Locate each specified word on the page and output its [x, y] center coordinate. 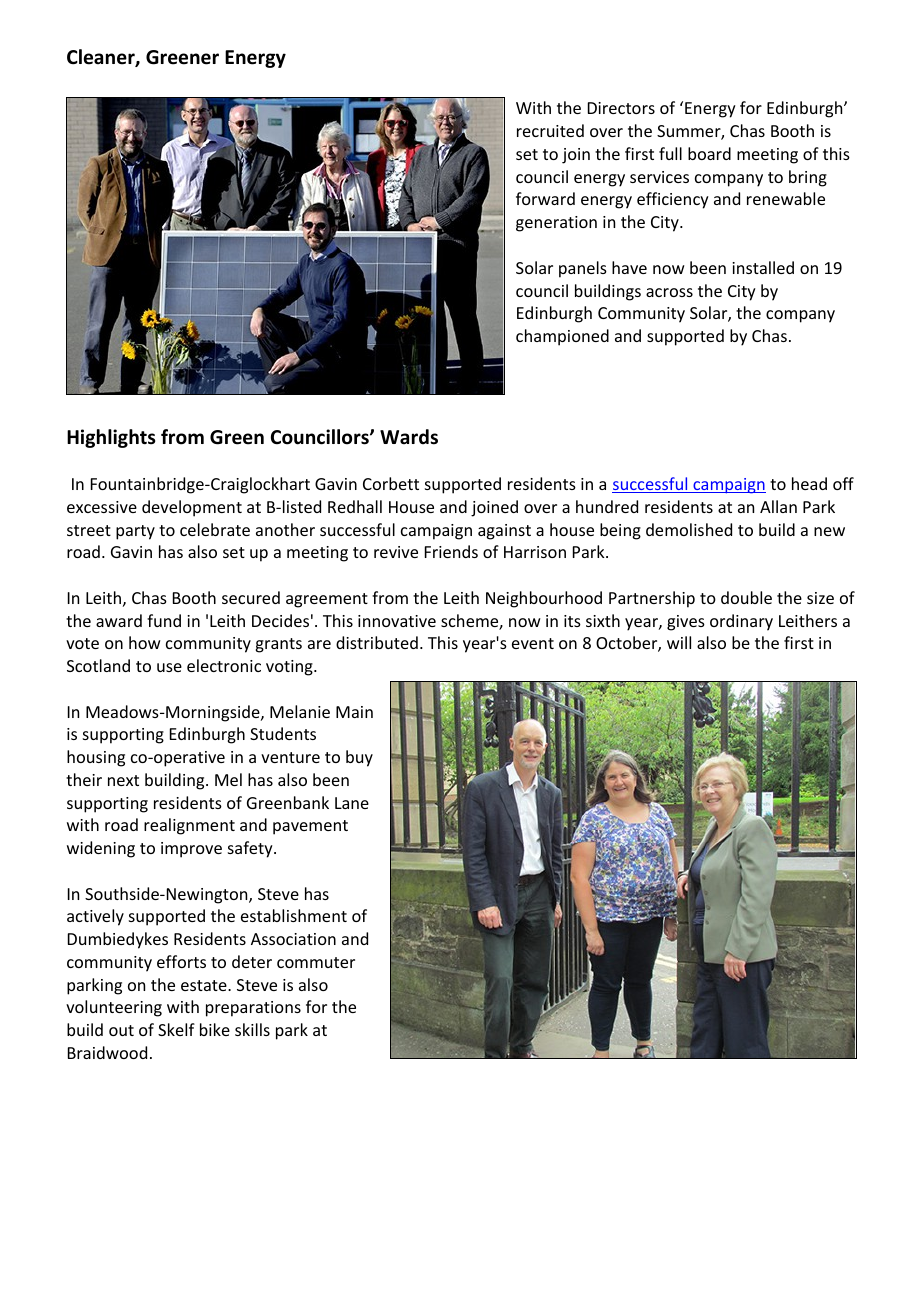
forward [545, 198]
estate [205, 985]
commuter [316, 962]
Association [293, 939]
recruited [550, 130]
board [709, 153]
